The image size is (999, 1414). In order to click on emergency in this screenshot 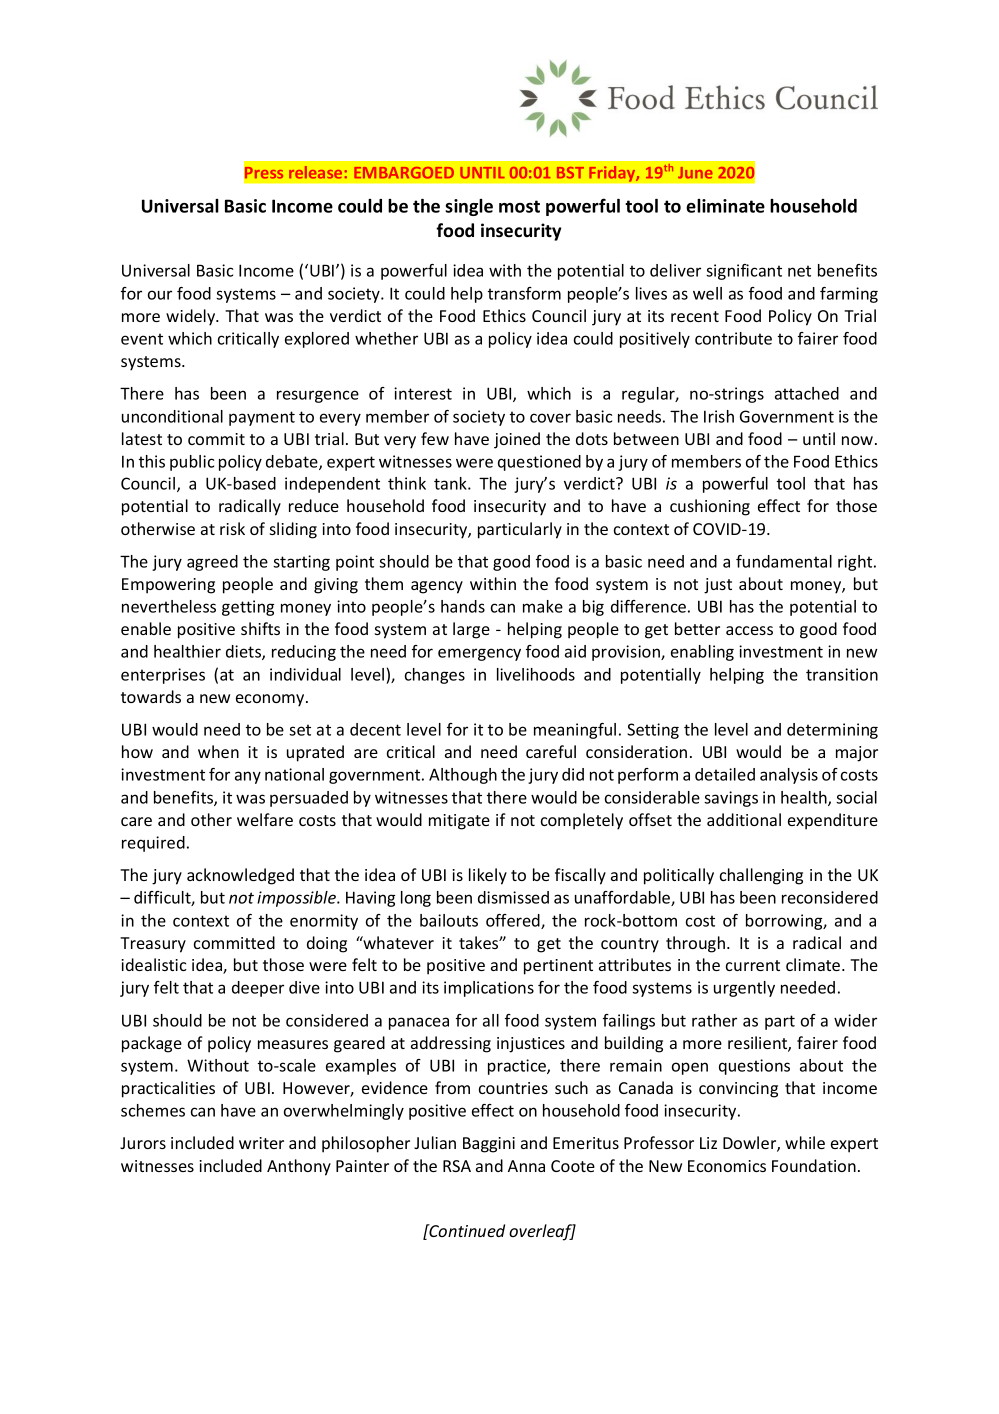, I will do `click(479, 654)`.
